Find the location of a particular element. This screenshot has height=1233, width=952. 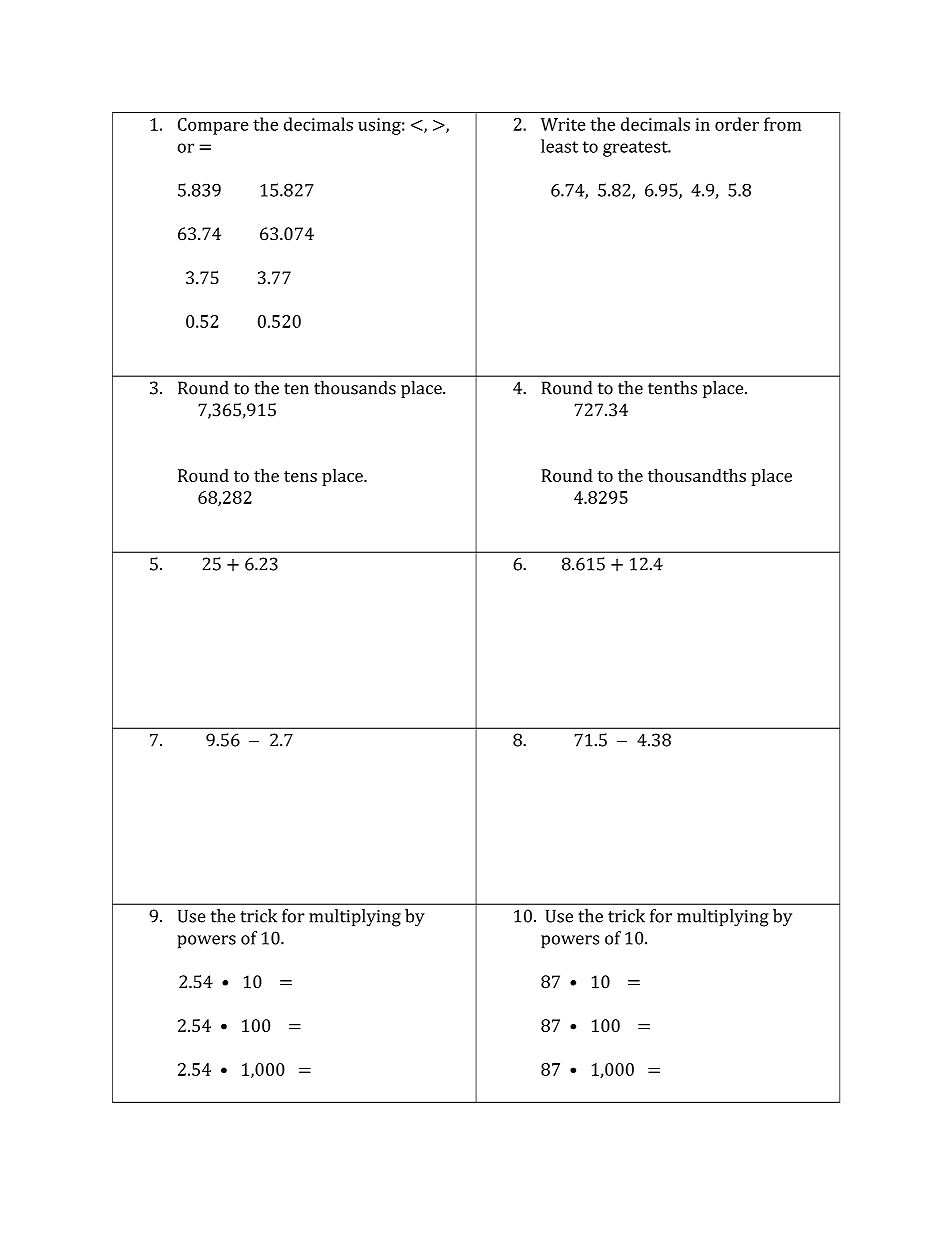

thousands is located at coordinates (355, 388).
